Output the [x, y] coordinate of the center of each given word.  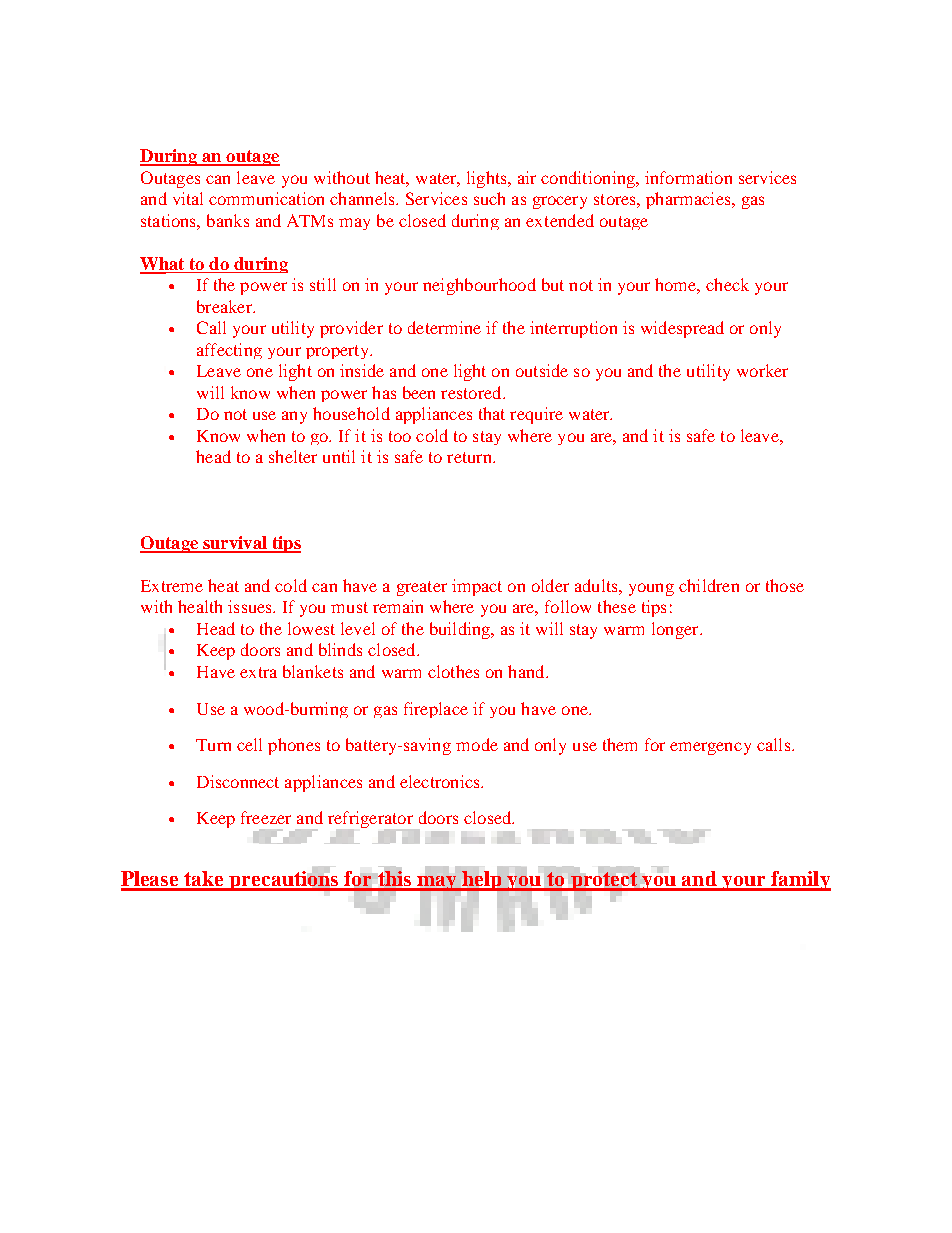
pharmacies [689, 200]
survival [235, 544]
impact [477, 587]
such [489, 198]
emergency [710, 748]
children [709, 585]
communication [266, 198]
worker [762, 370]
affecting [229, 351]
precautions [284, 879]
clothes [453, 671]
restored [472, 392]
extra [258, 672]
